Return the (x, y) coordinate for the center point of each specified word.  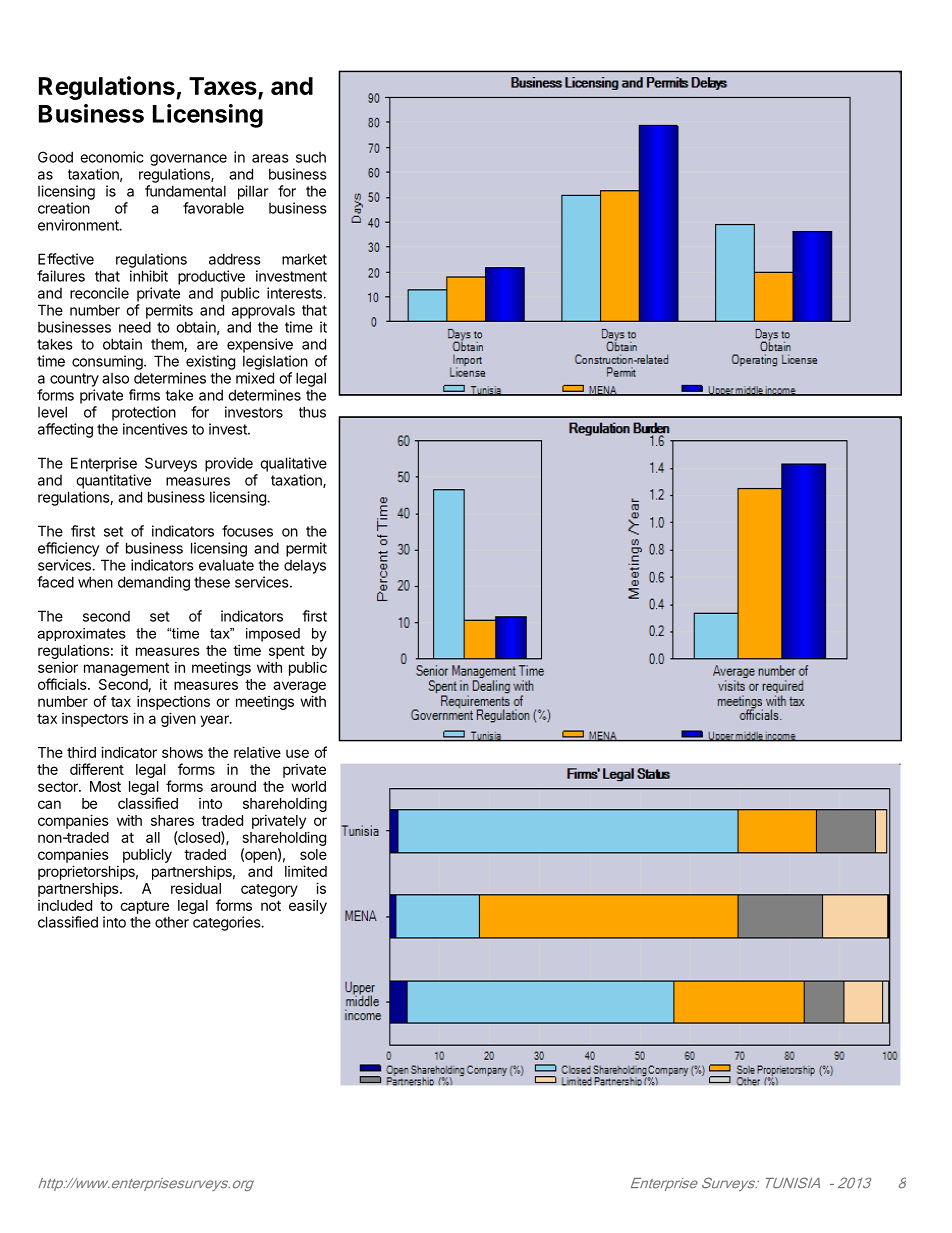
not (271, 905)
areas (270, 158)
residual (196, 888)
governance (188, 160)
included (65, 905)
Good (55, 157)
